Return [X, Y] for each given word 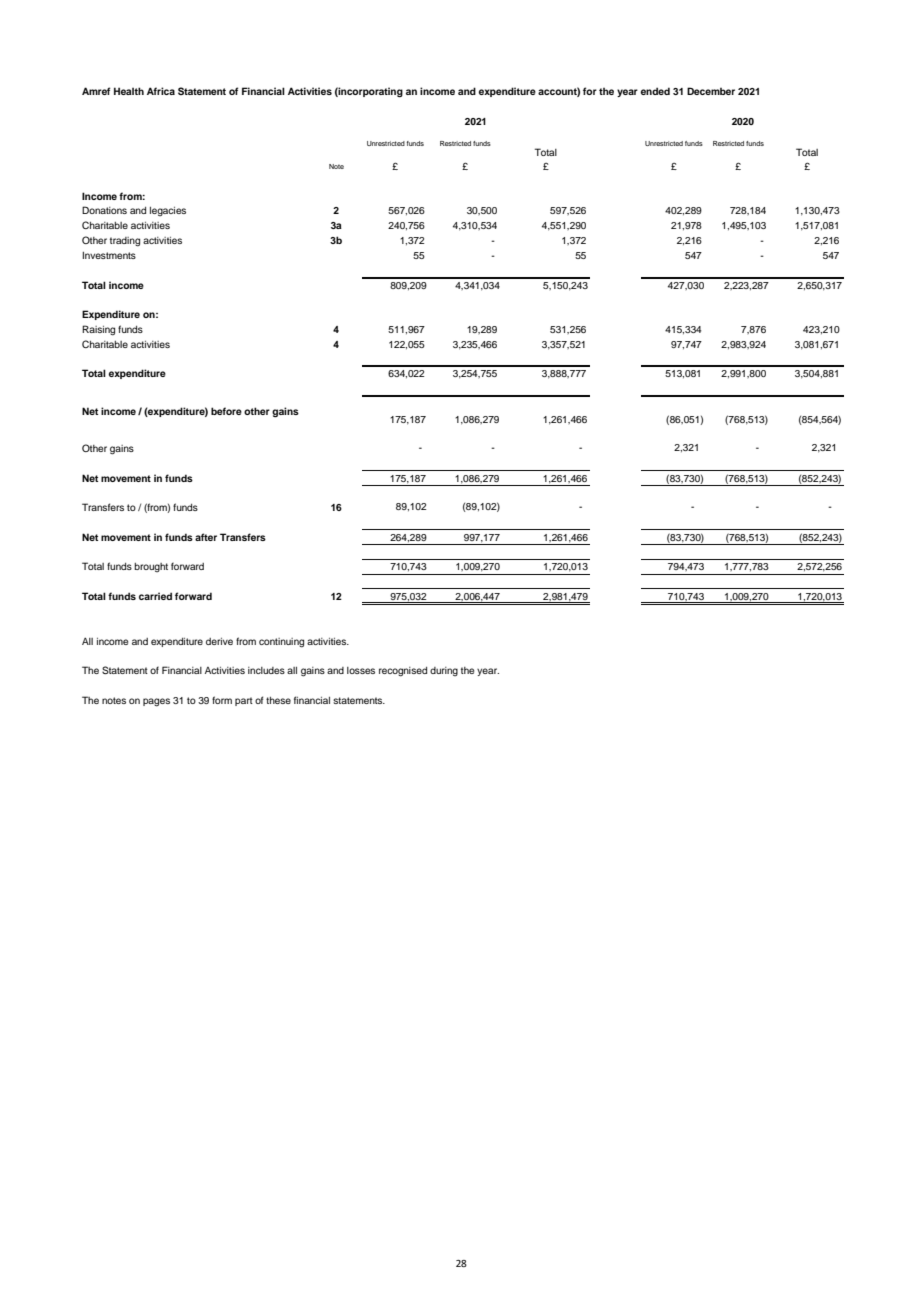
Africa [161, 91]
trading [125, 242]
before [226, 411]
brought [151, 567]
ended [655, 91]
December [711, 91]
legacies [168, 211]
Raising [98, 330]
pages [156, 702]
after [206, 537]
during [444, 671]
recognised [403, 672]
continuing [281, 643]
